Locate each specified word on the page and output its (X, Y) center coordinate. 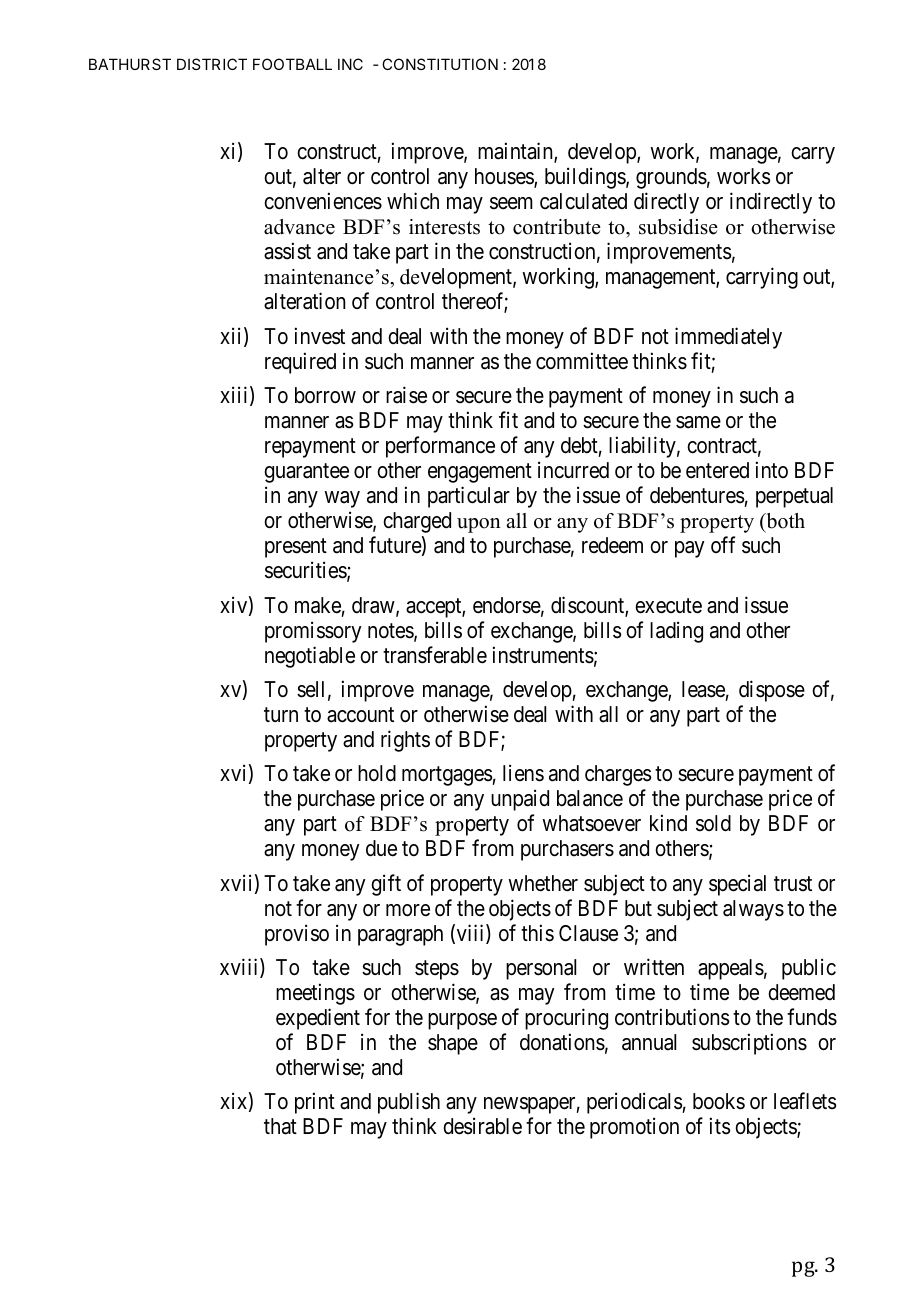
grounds (671, 178)
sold (713, 823)
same (698, 422)
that (280, 1126)
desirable (482, 1126)
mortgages (447, 776)
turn (281, 714)
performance (440, 447)
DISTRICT (212, 64)
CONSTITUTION (440, 64)
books (719, 1101)
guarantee (306, 473)
